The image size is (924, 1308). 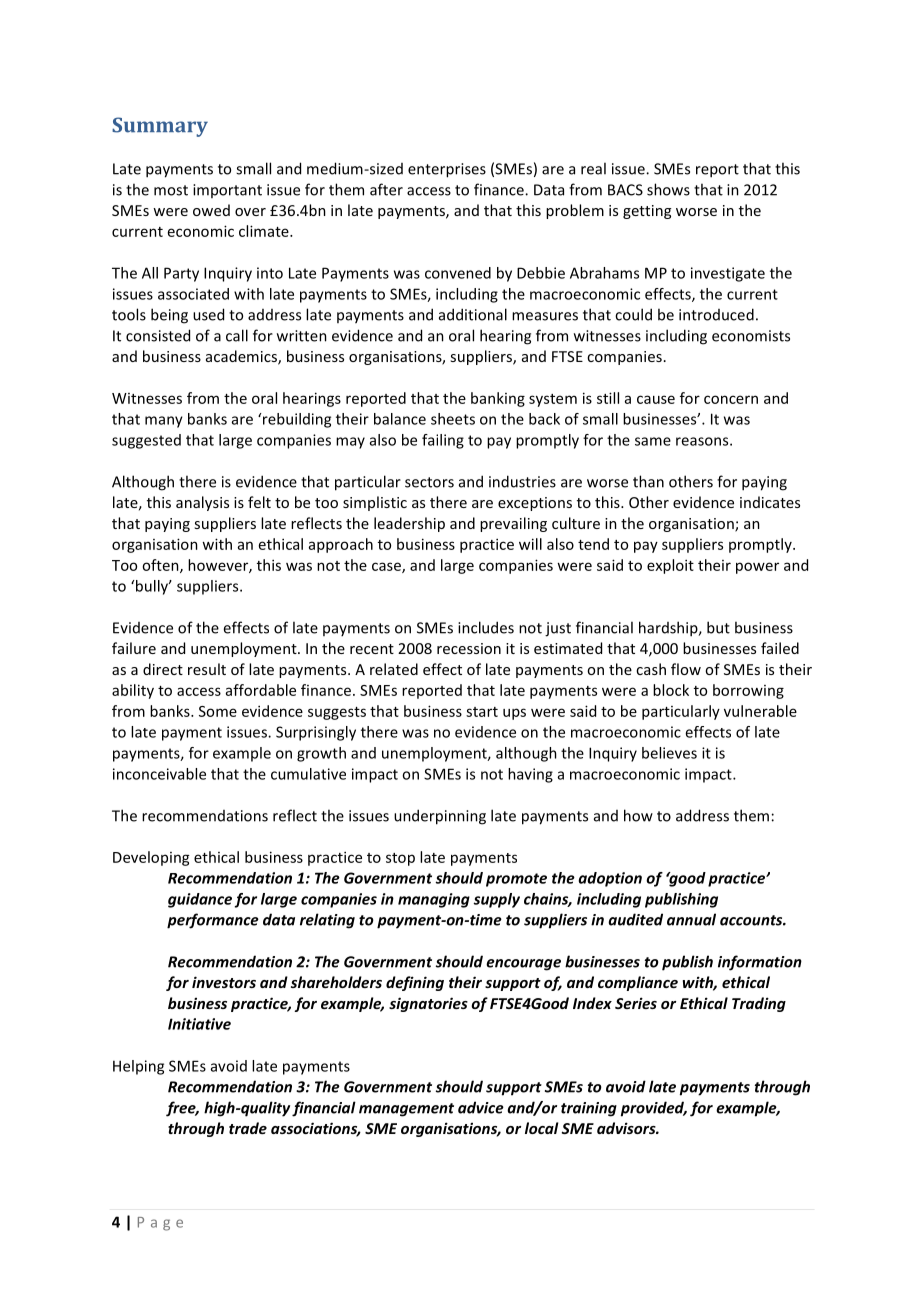 What do you see at coordinates (434, 900) in the page?
I see `managing` at bounding box center [434, 900].
